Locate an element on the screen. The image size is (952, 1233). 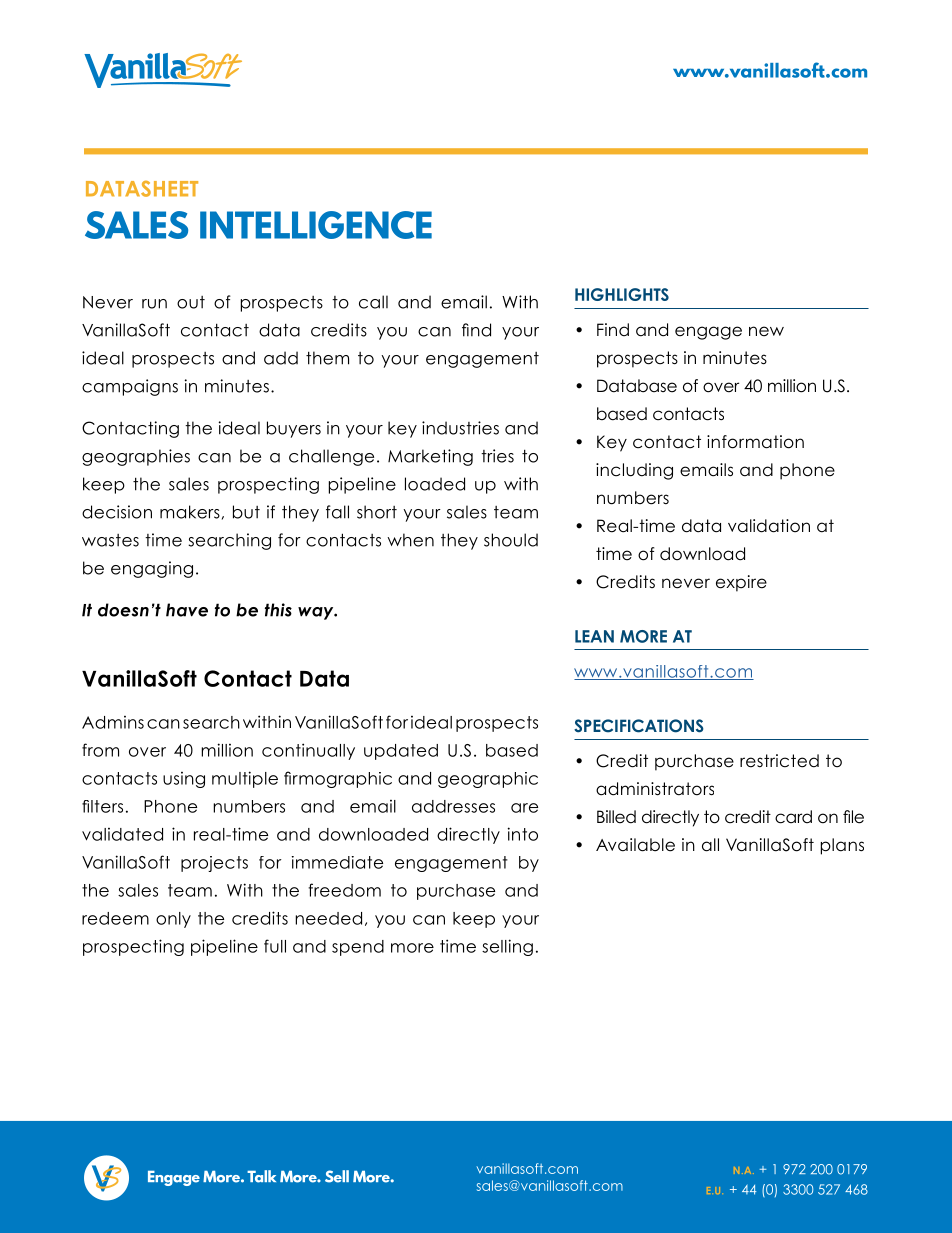
spend is located at coordinates (358, 948).
